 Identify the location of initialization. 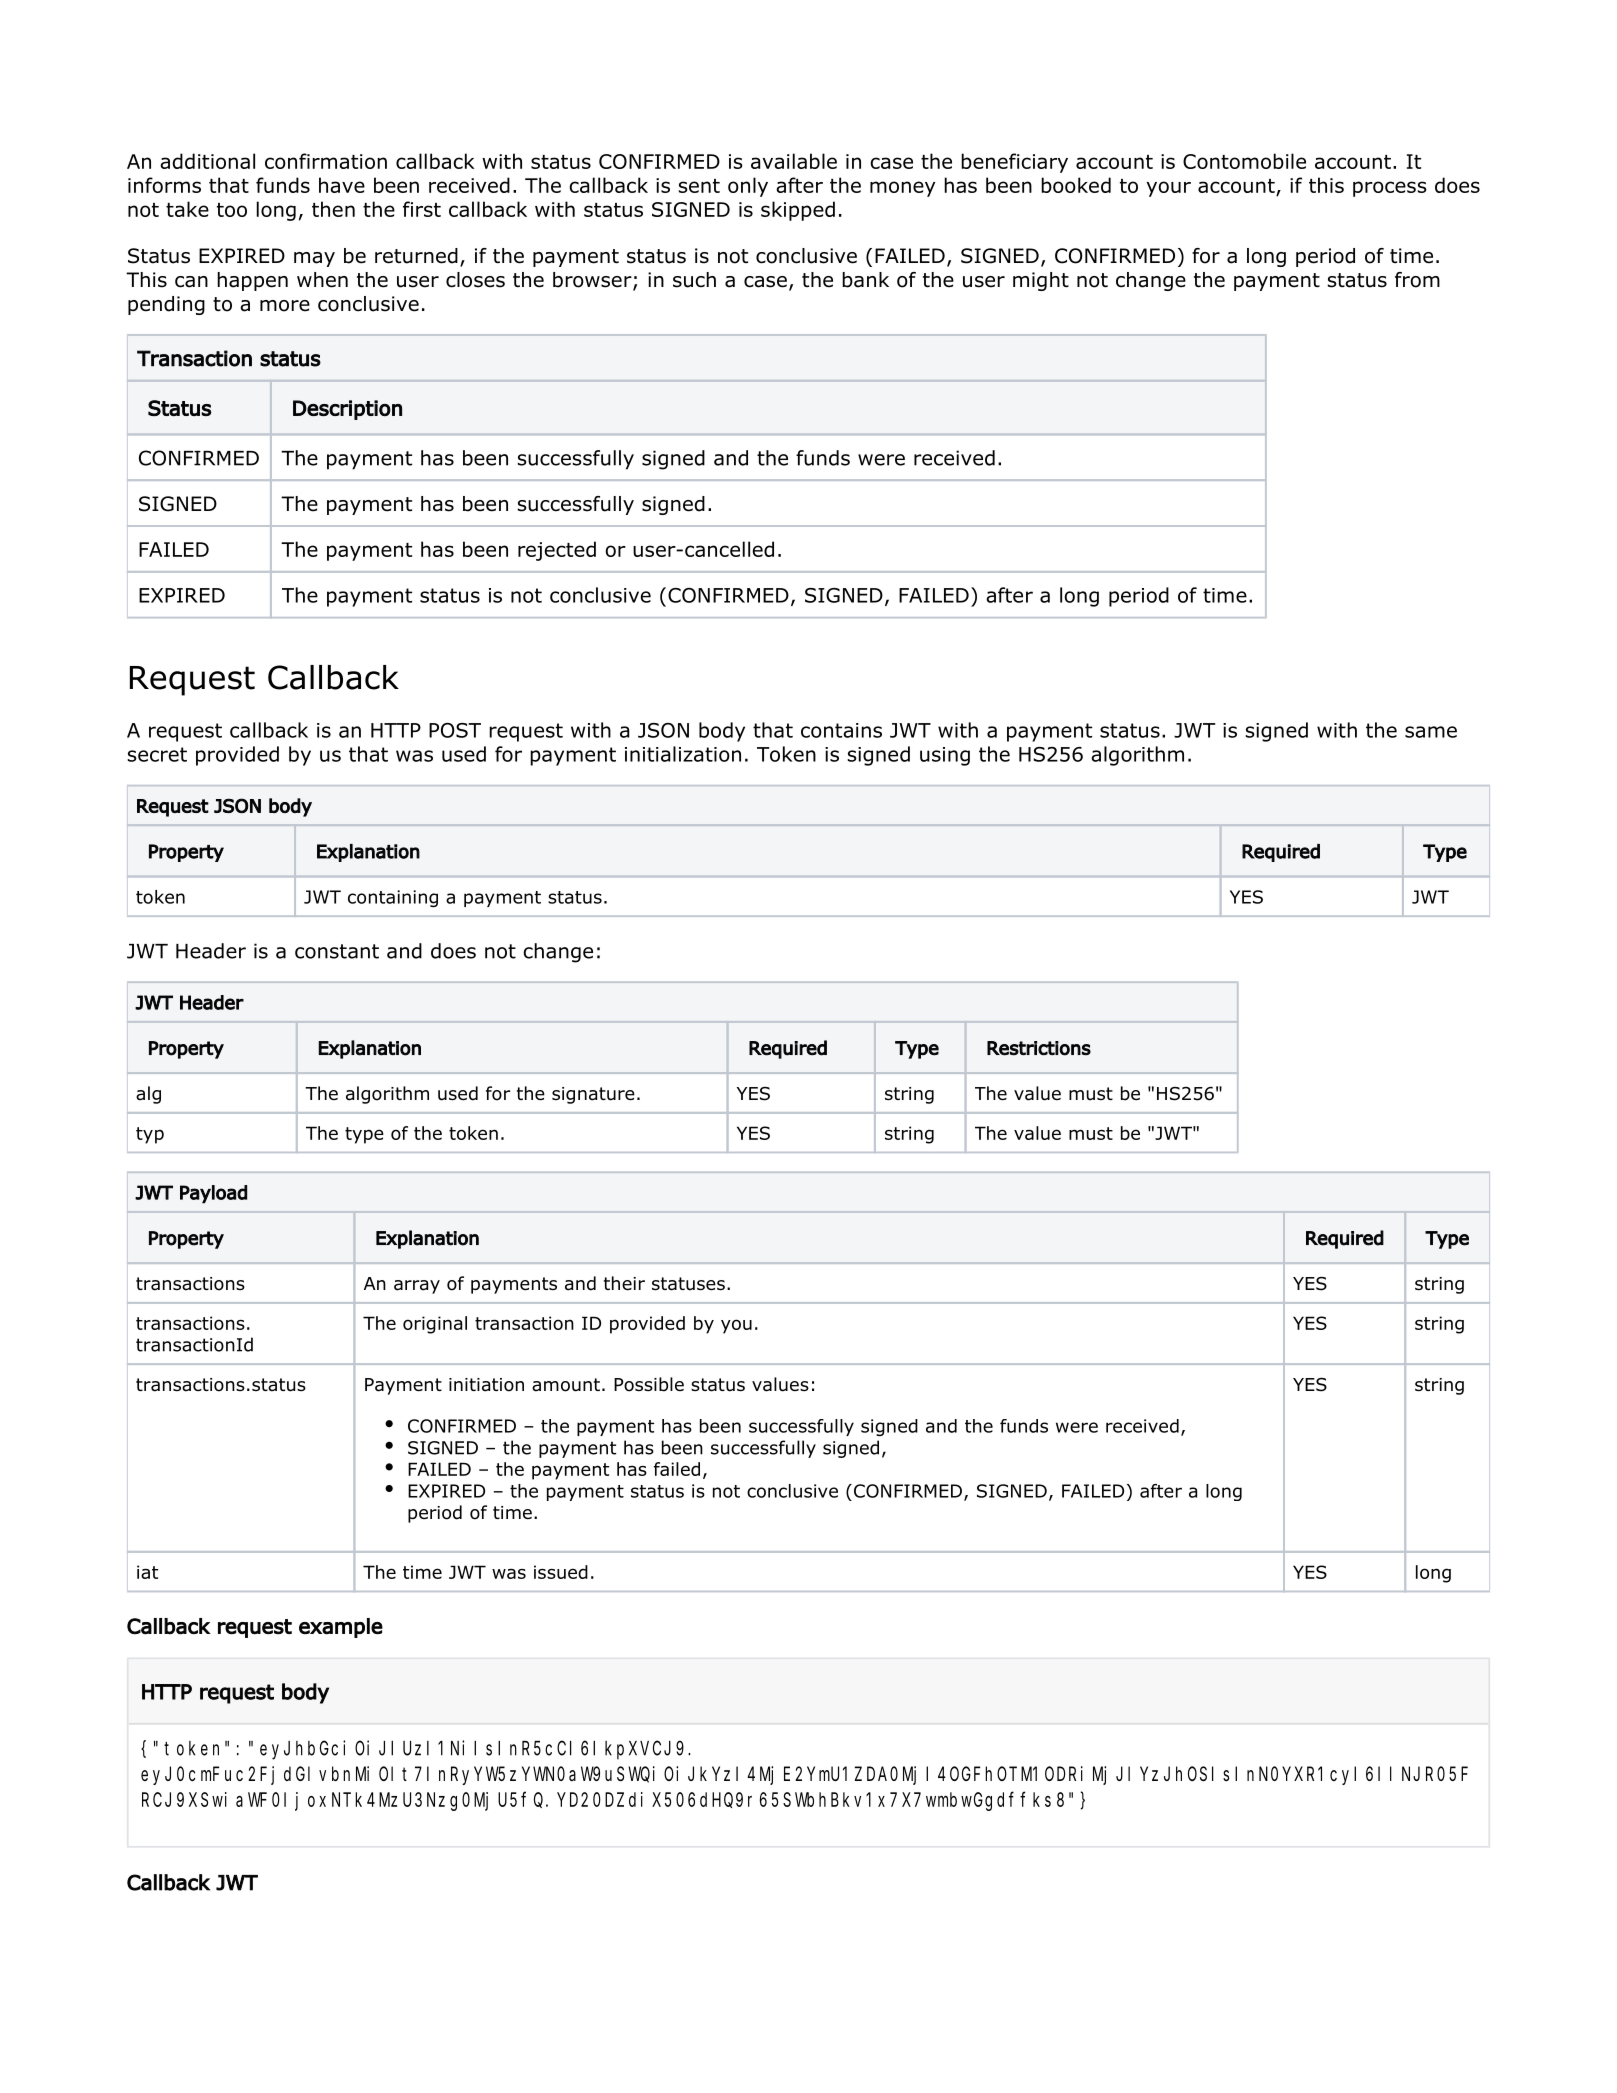
(683, 754).
